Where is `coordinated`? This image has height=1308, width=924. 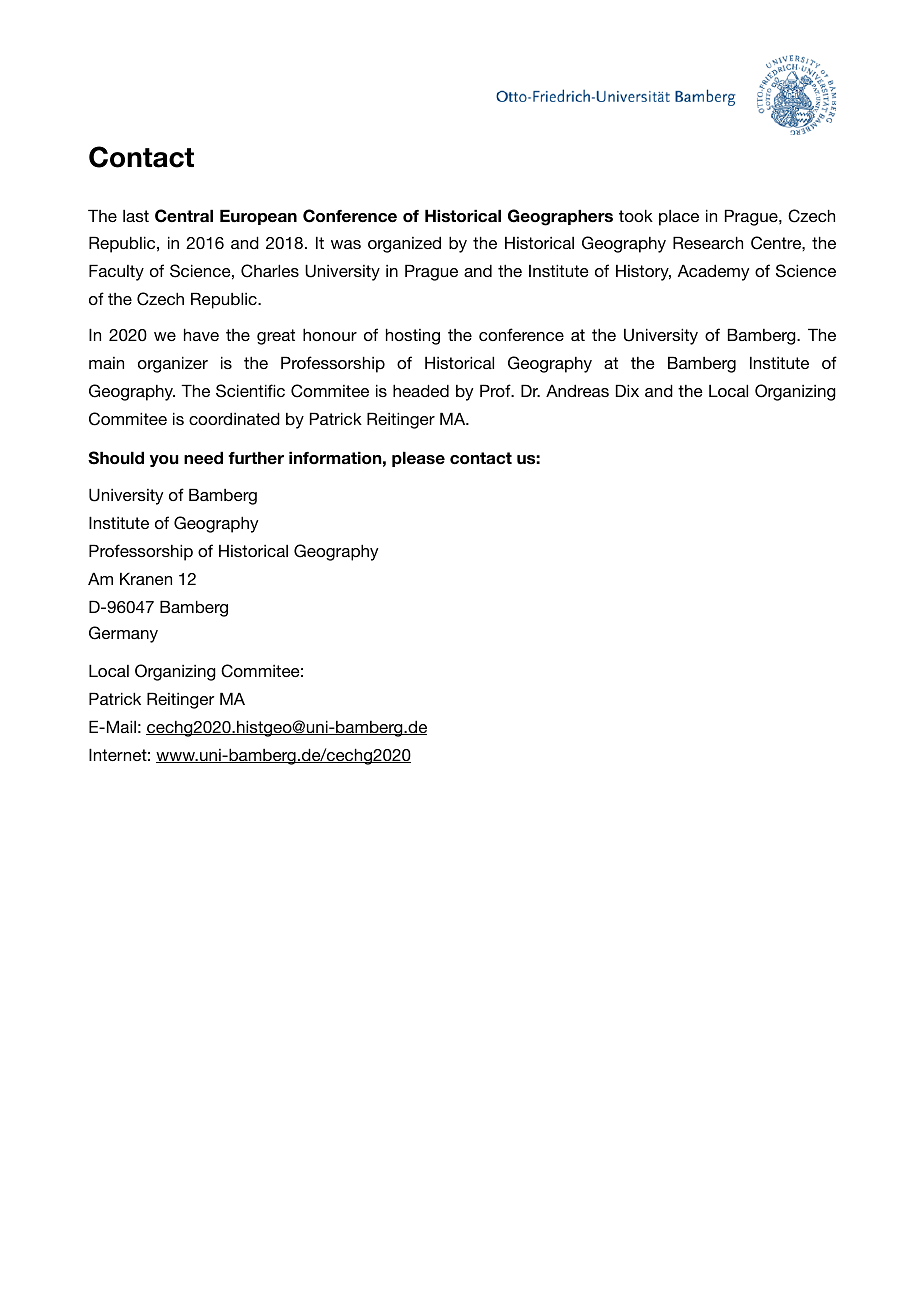 coordinated is located at coordinates (234, 418).
